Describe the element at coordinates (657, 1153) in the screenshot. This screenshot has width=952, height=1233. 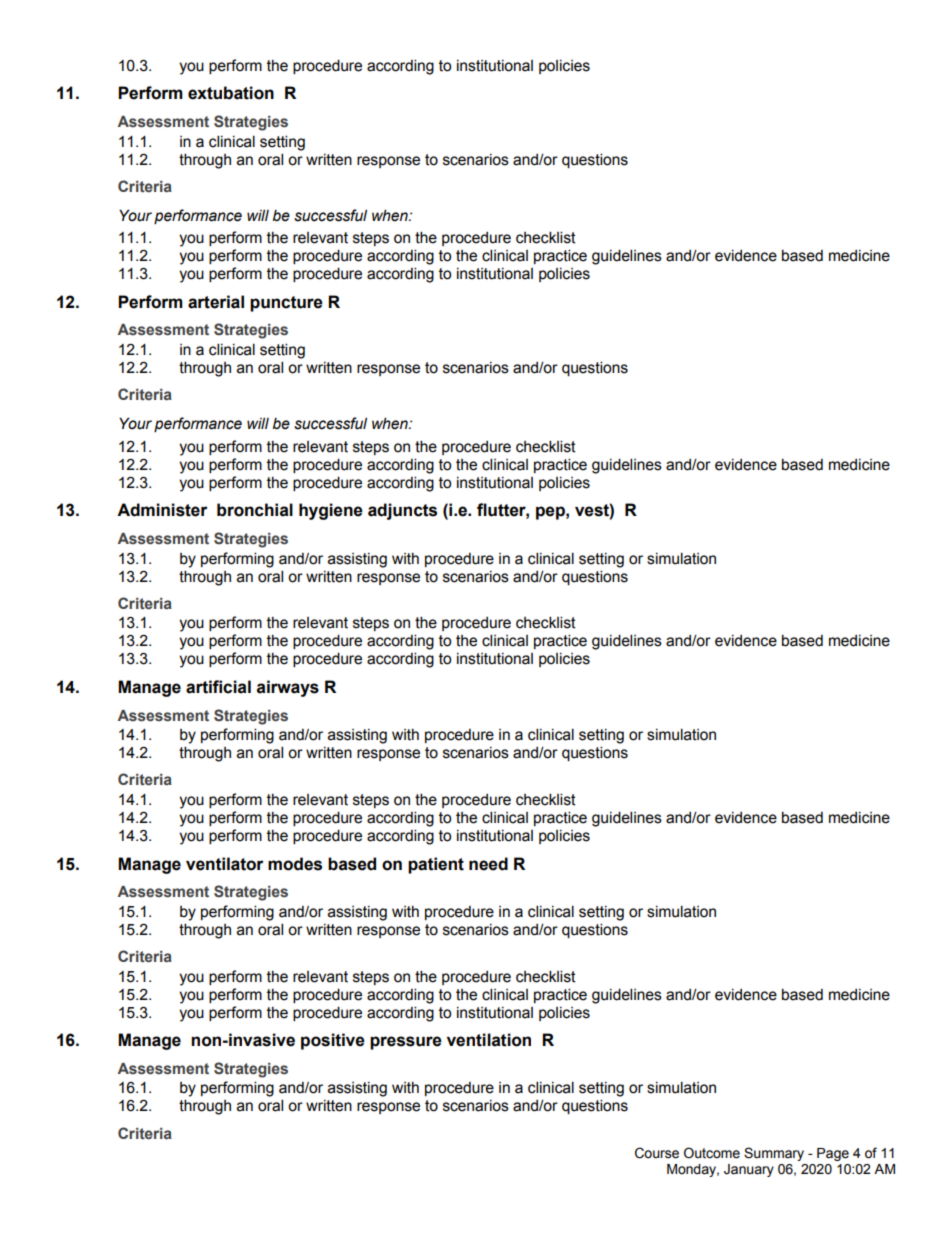
I see `Course` at that location.
